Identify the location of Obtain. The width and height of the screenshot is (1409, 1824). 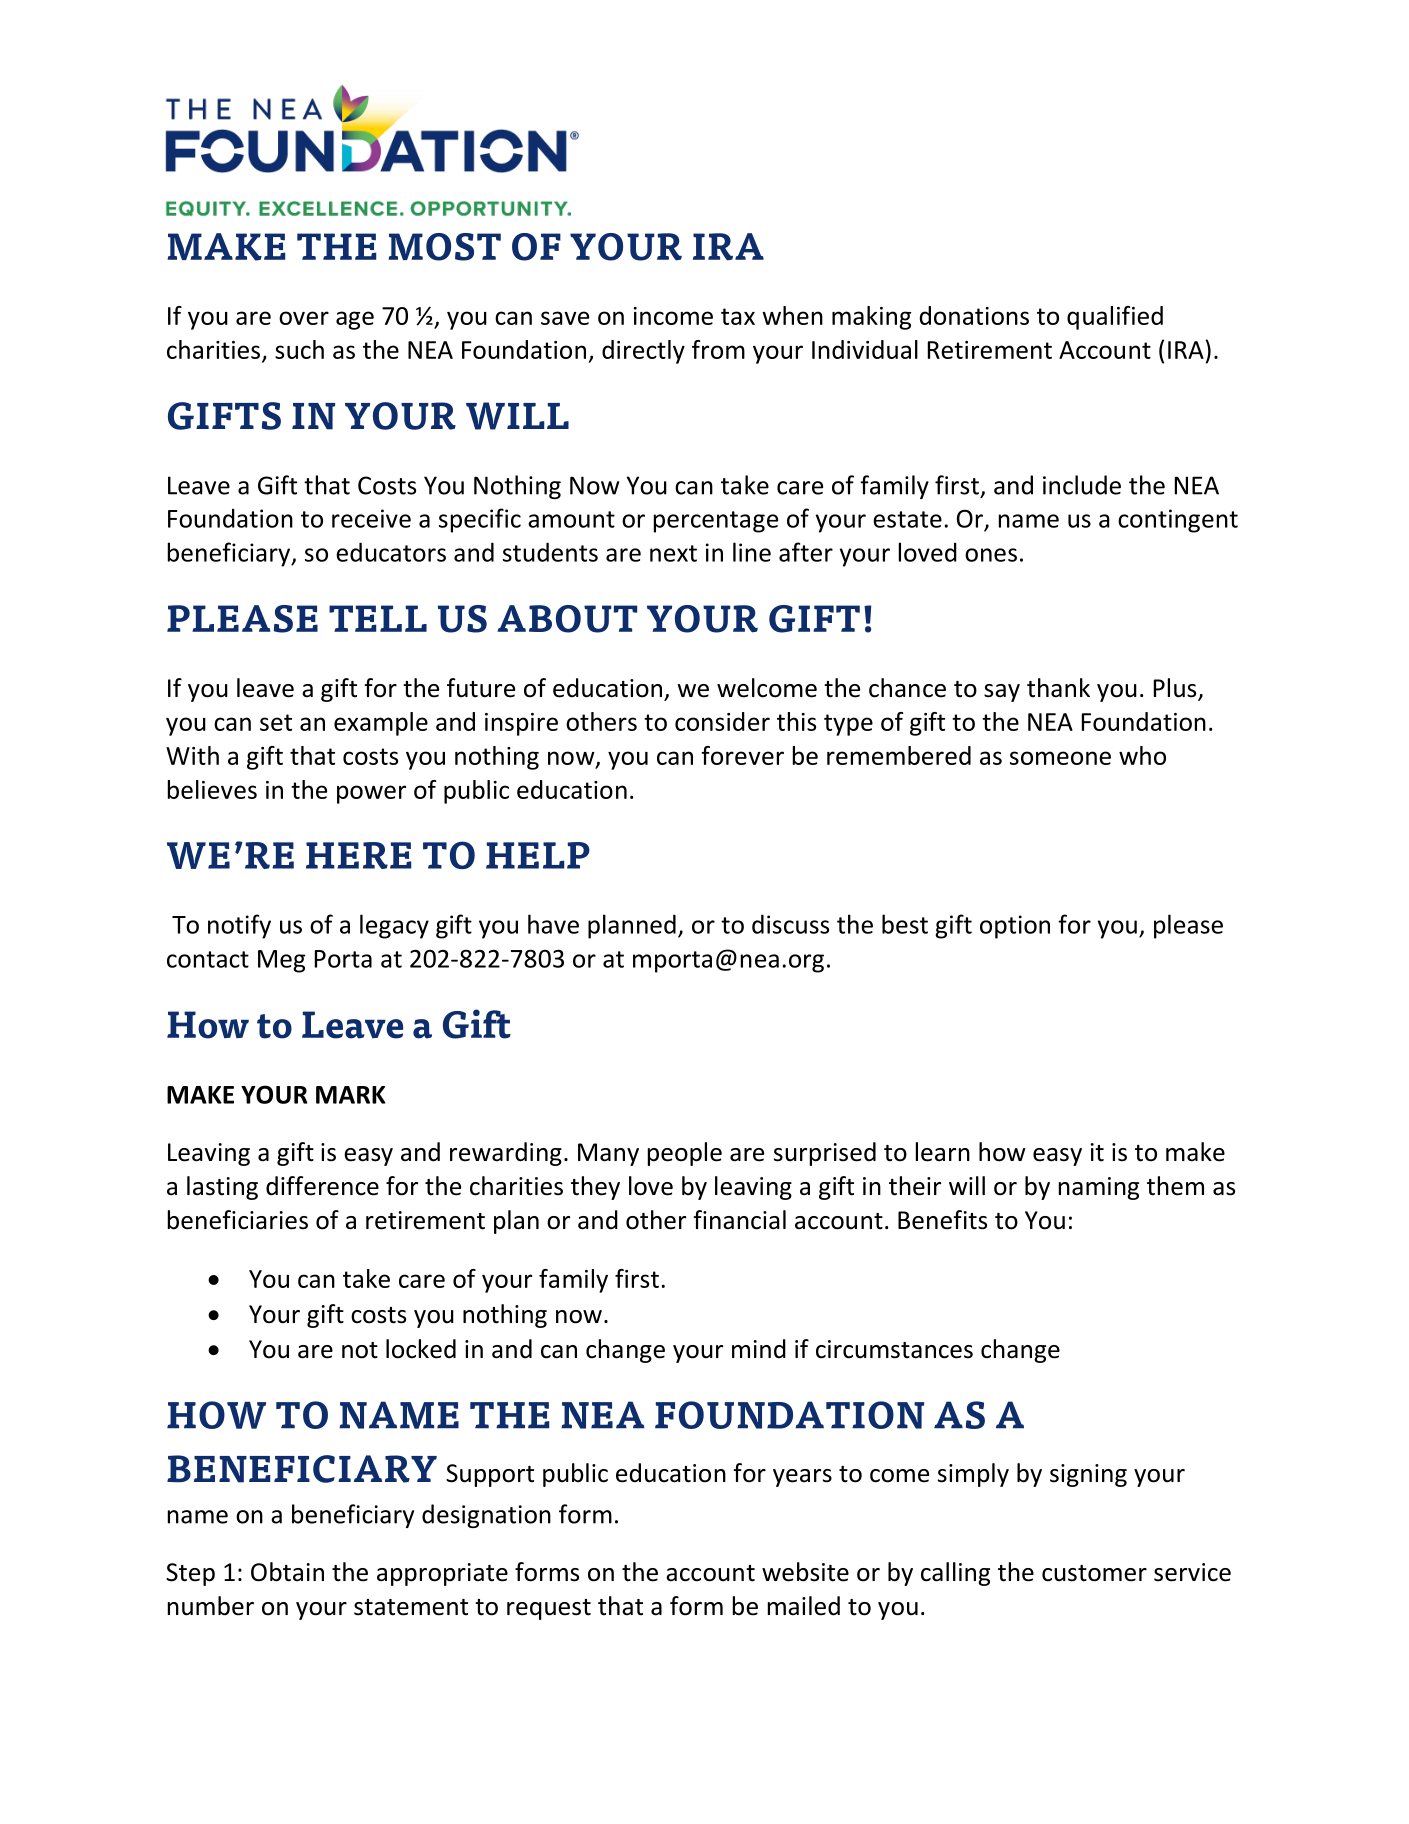
(287, 1572).
